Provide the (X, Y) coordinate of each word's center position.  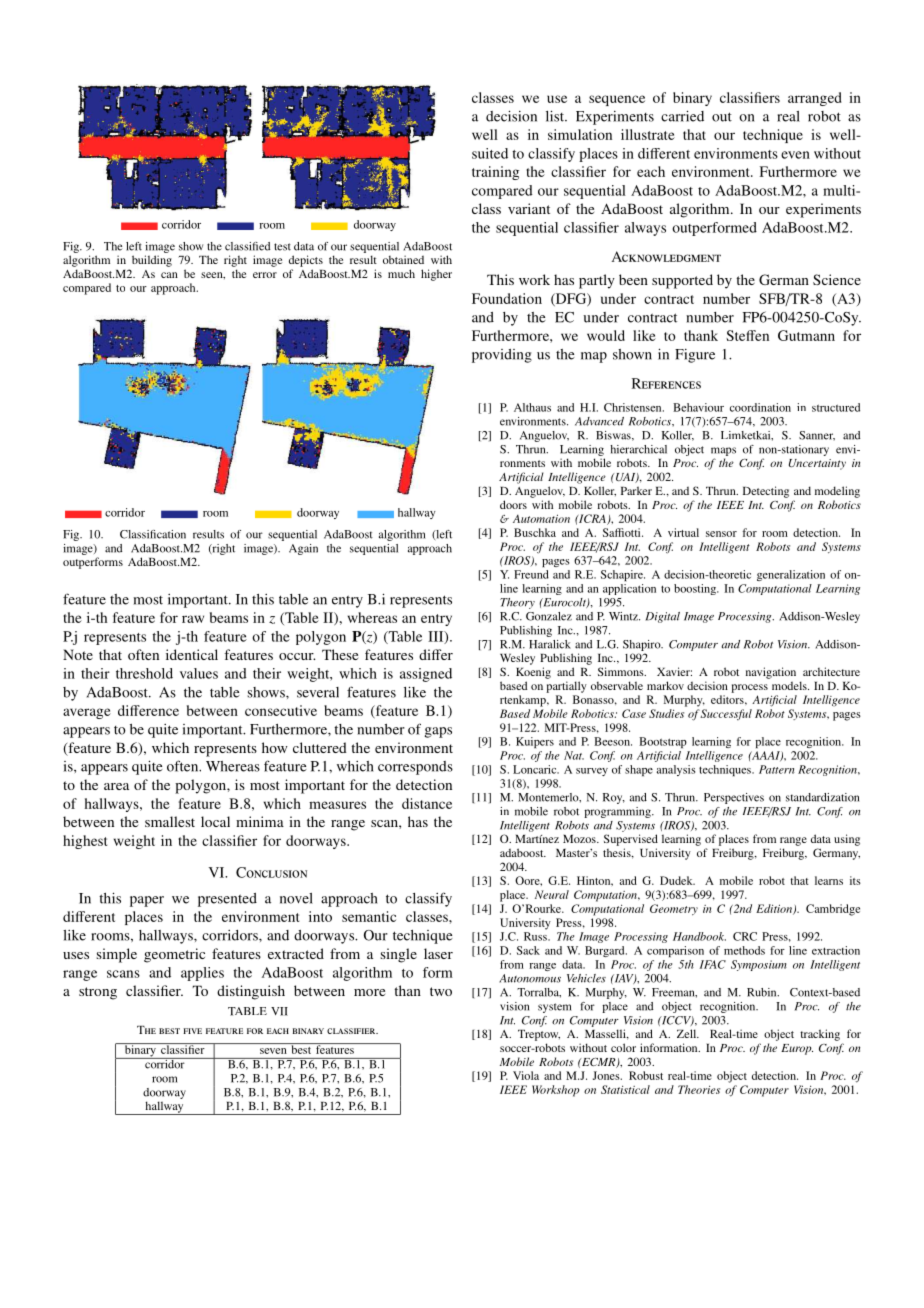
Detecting (766, 492)
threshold (144, 673)
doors (513, 504)
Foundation (507, 298)
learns (829, 880)
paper (147, 901)
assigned (426, 675)
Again (303, 549)
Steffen (747, 335)
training (495, 173)
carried (682, 116)
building (152, 261)
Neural (552, 894)
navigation (771, 673)
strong (98, 993)
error (265, 275)
